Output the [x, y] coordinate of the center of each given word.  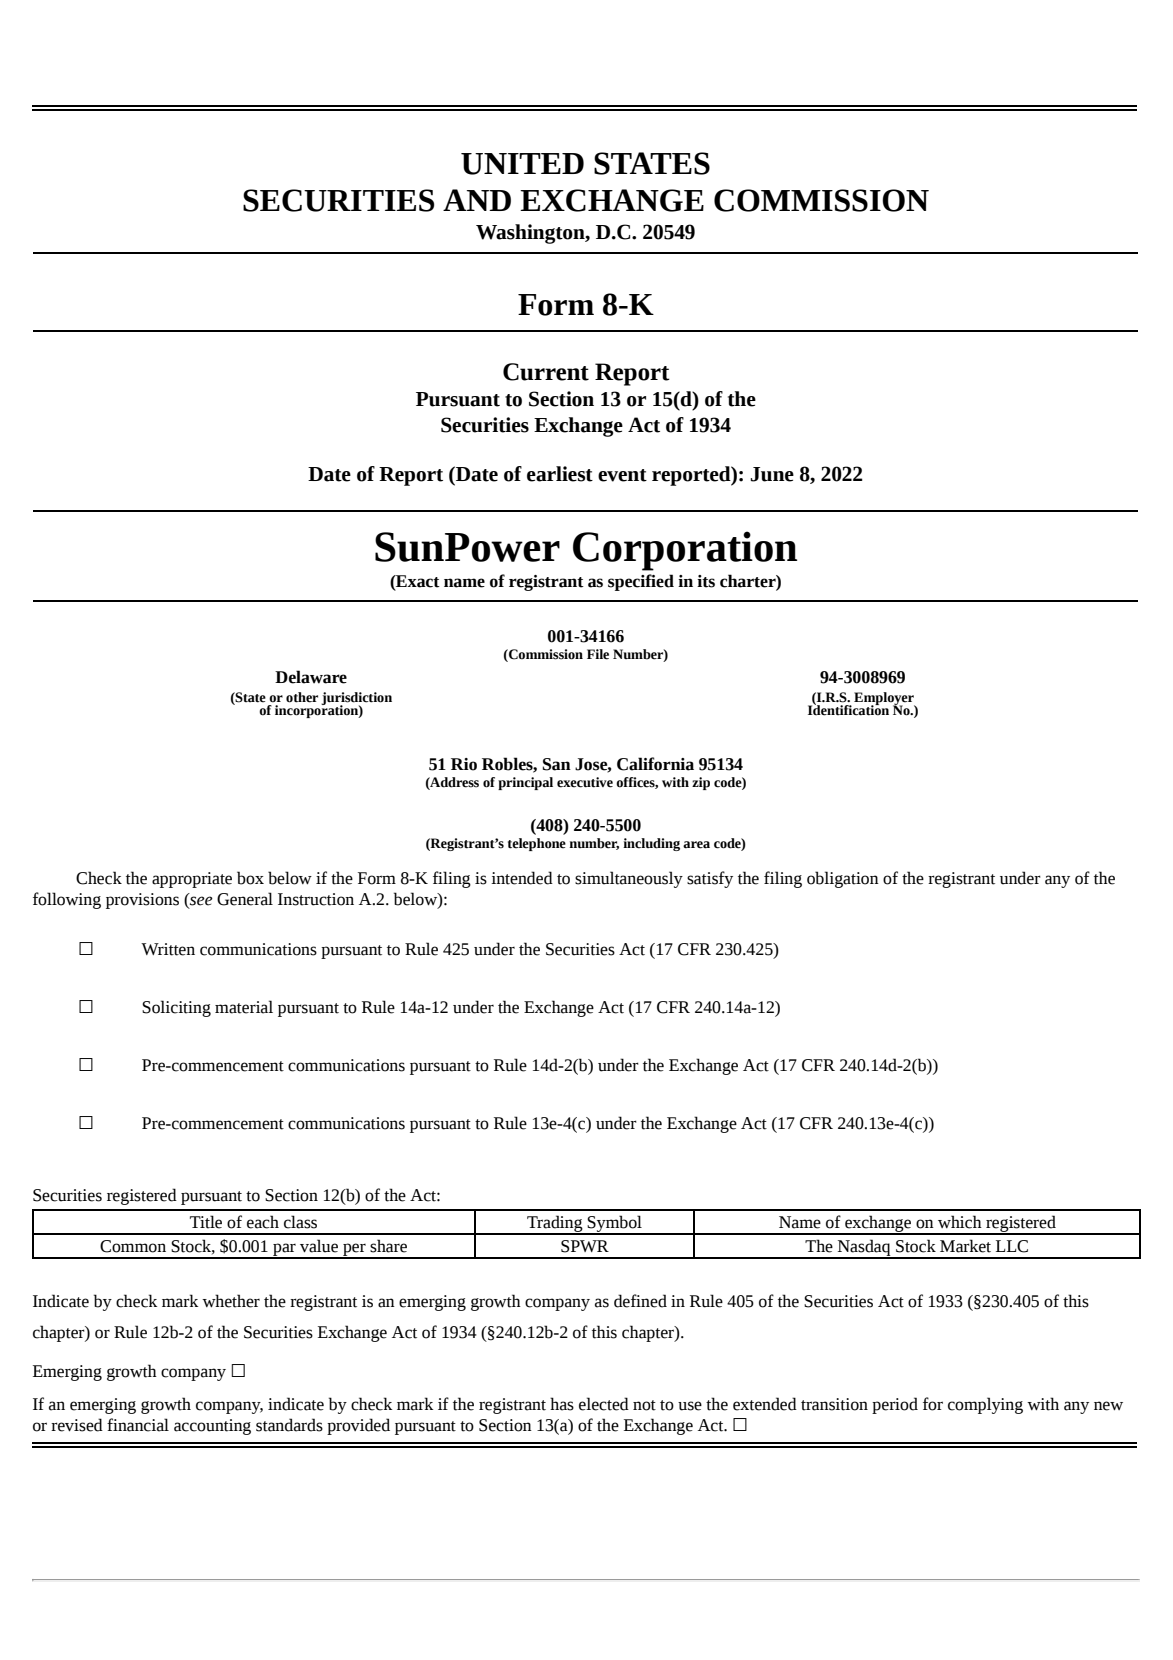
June [772, 474]
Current [546, 372]
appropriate [192, 880]
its [706, 581]
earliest [560, 474]
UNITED [522, 164]
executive [585, 782]
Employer [885, 699]
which [960, 1222]
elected [604, 1404]
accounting [212, 1427]
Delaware [311, 677]
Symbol [615, 1224]
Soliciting [176, 1008]
